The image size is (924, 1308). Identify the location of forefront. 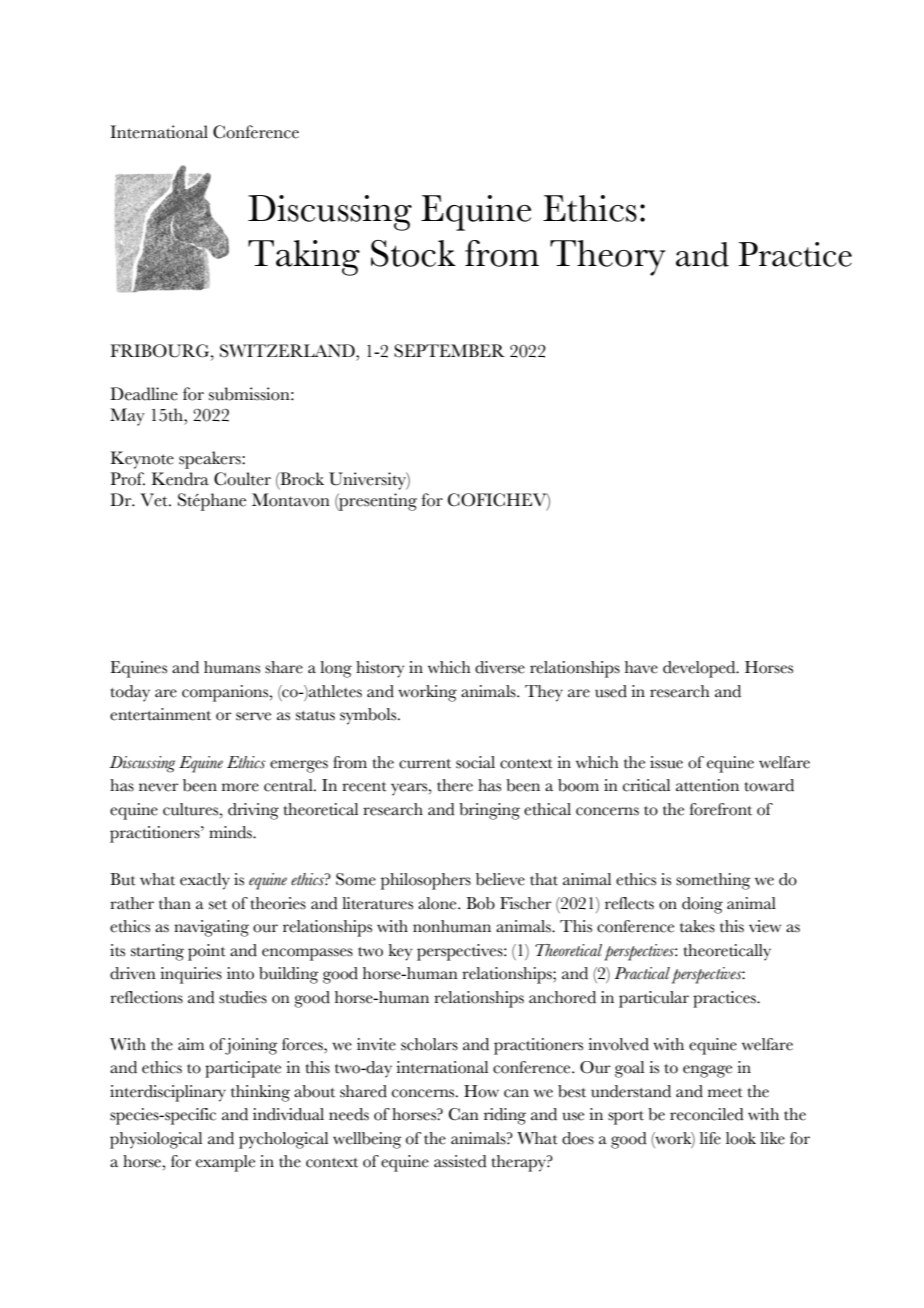
(721, 809).
